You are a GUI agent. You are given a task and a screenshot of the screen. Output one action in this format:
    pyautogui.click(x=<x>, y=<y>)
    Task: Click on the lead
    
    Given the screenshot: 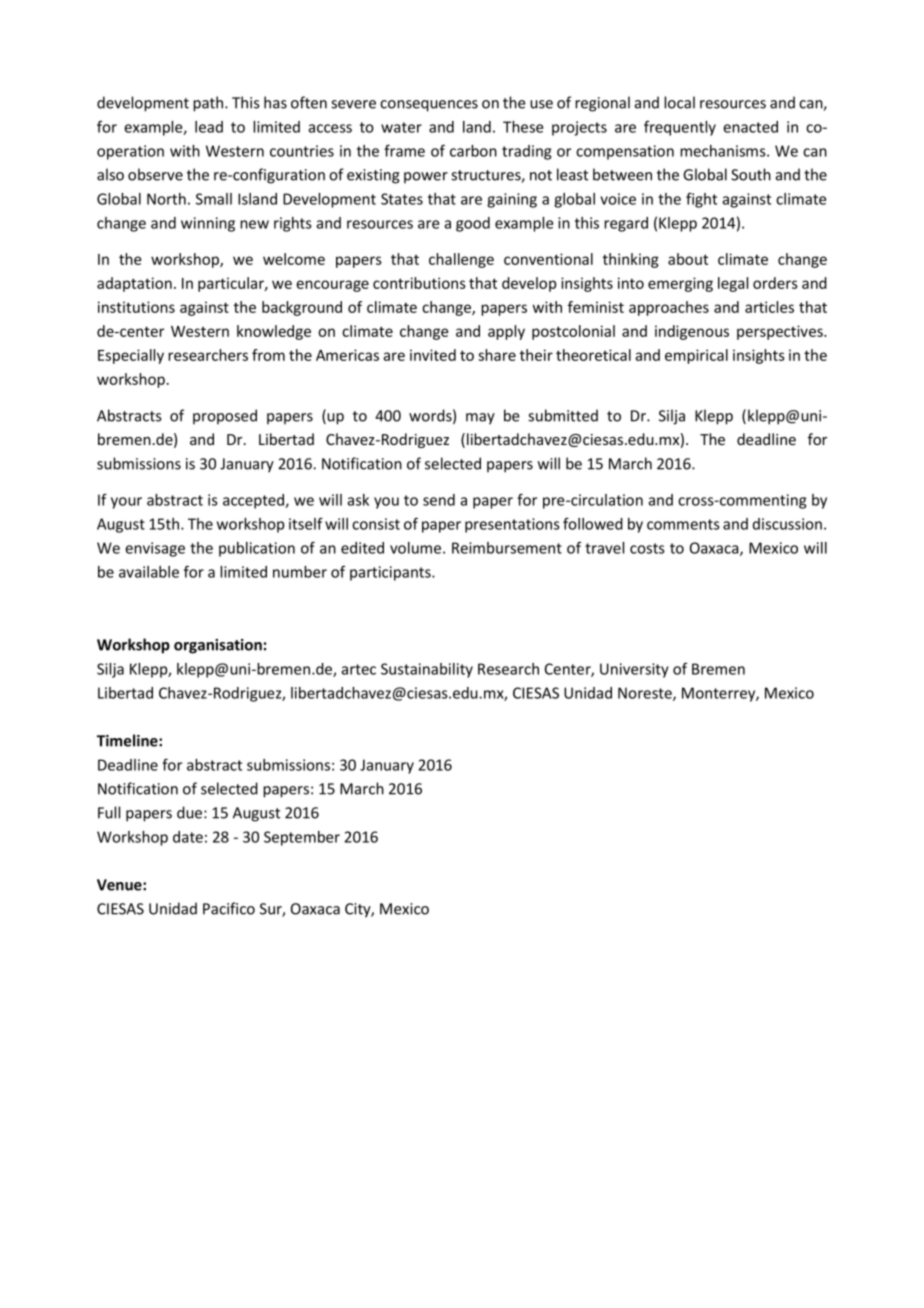 What is the action you would take?
    pyautogui.click(x=209, y=127)
